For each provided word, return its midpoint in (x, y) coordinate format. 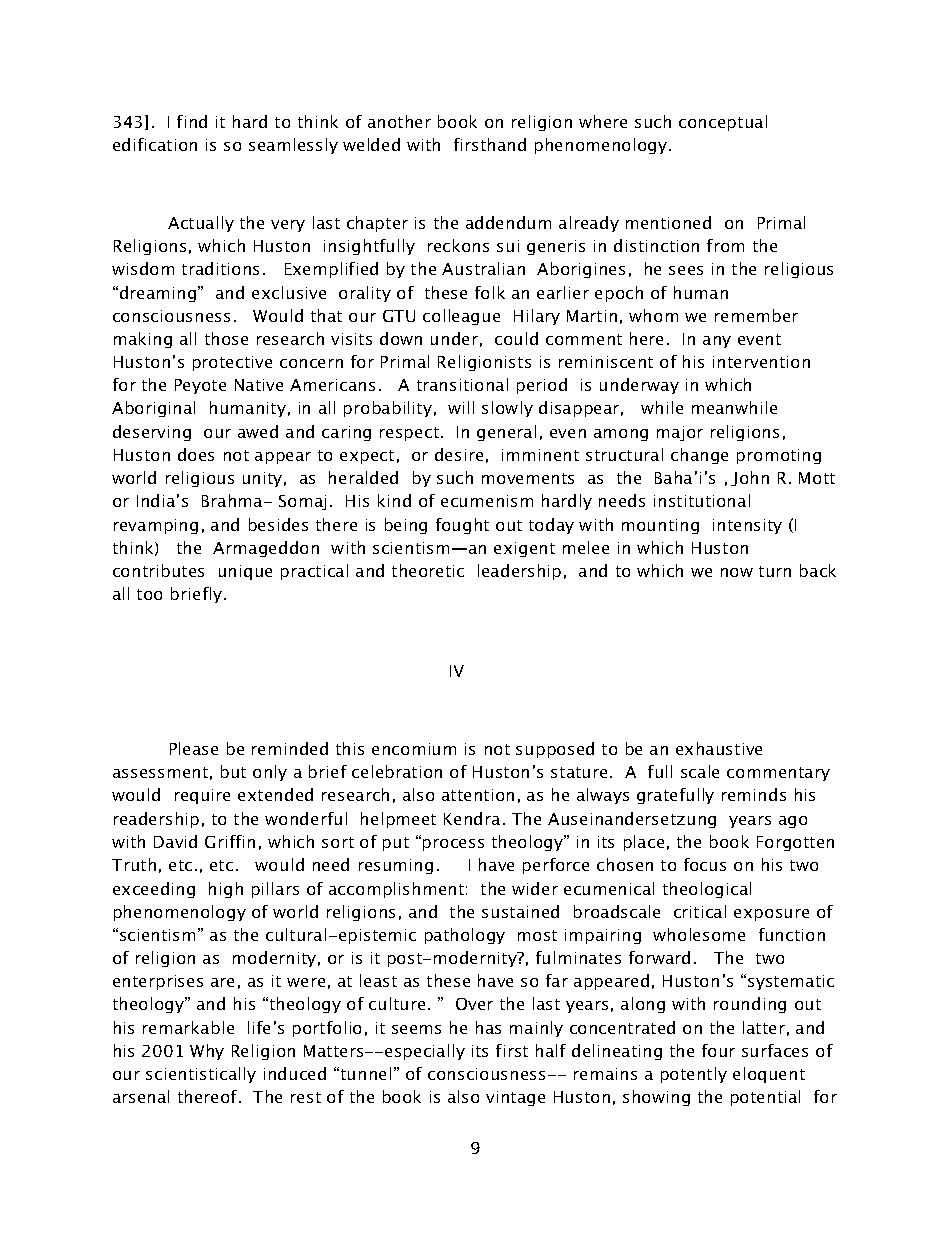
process (453, 845)
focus (705, 864)
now (737, 572)
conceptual (723, 123)
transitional (462, 384)
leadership (519, 572)
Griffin (230, 841)
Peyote (200, 386)
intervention (761, 362)
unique (245, 572)
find (192, 121)
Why (207, 1052)
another (399, 121)
